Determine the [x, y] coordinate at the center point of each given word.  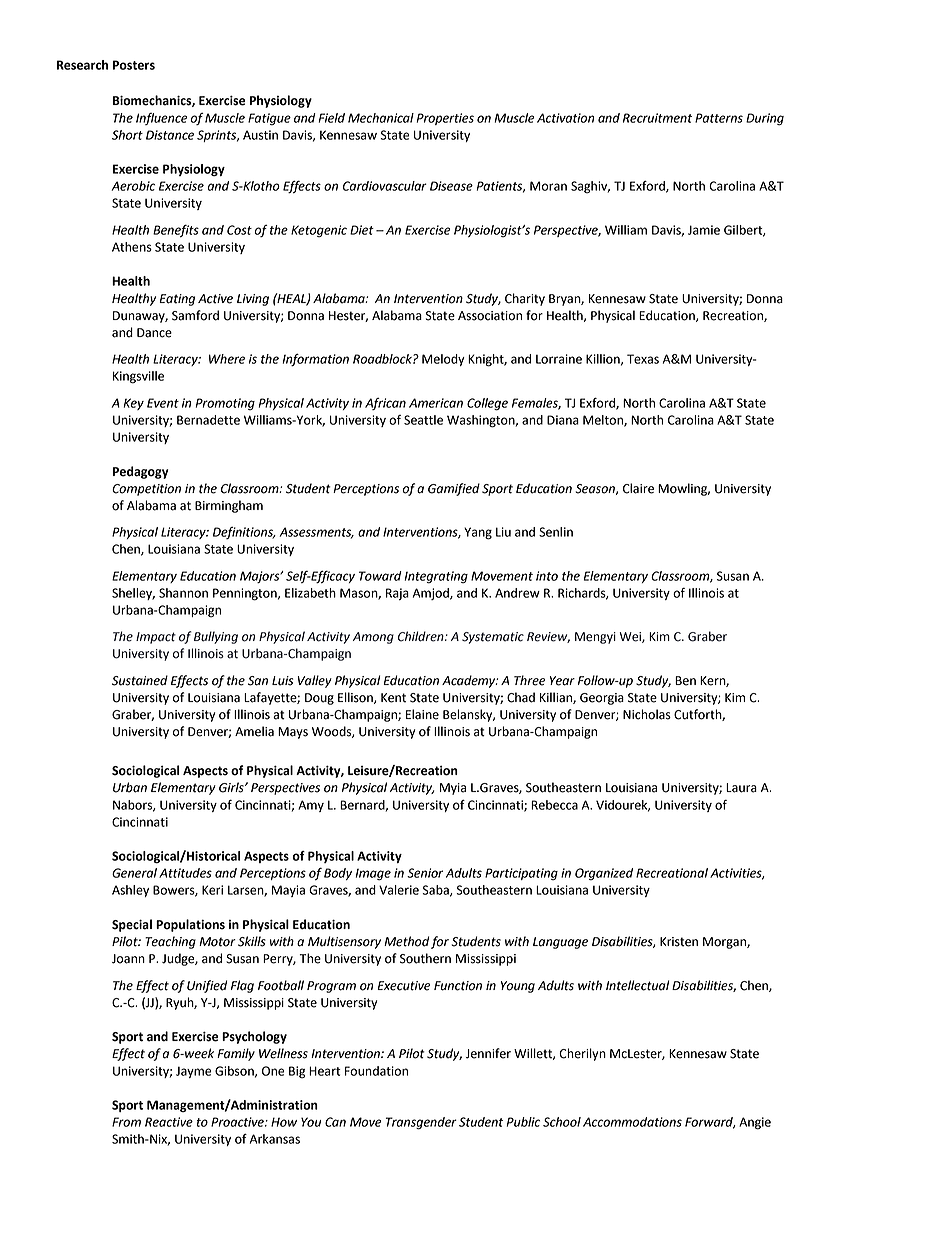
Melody [443, 360]
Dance [154, 333]
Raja [397, 594]
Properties [445, 119]
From [126, 1122]
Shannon [183, 593]
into [547, 576]
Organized [604, 874]
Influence [162, 119]
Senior [425, 873]
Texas [643, 359]
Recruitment [657, 118]
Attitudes [185, 873]
